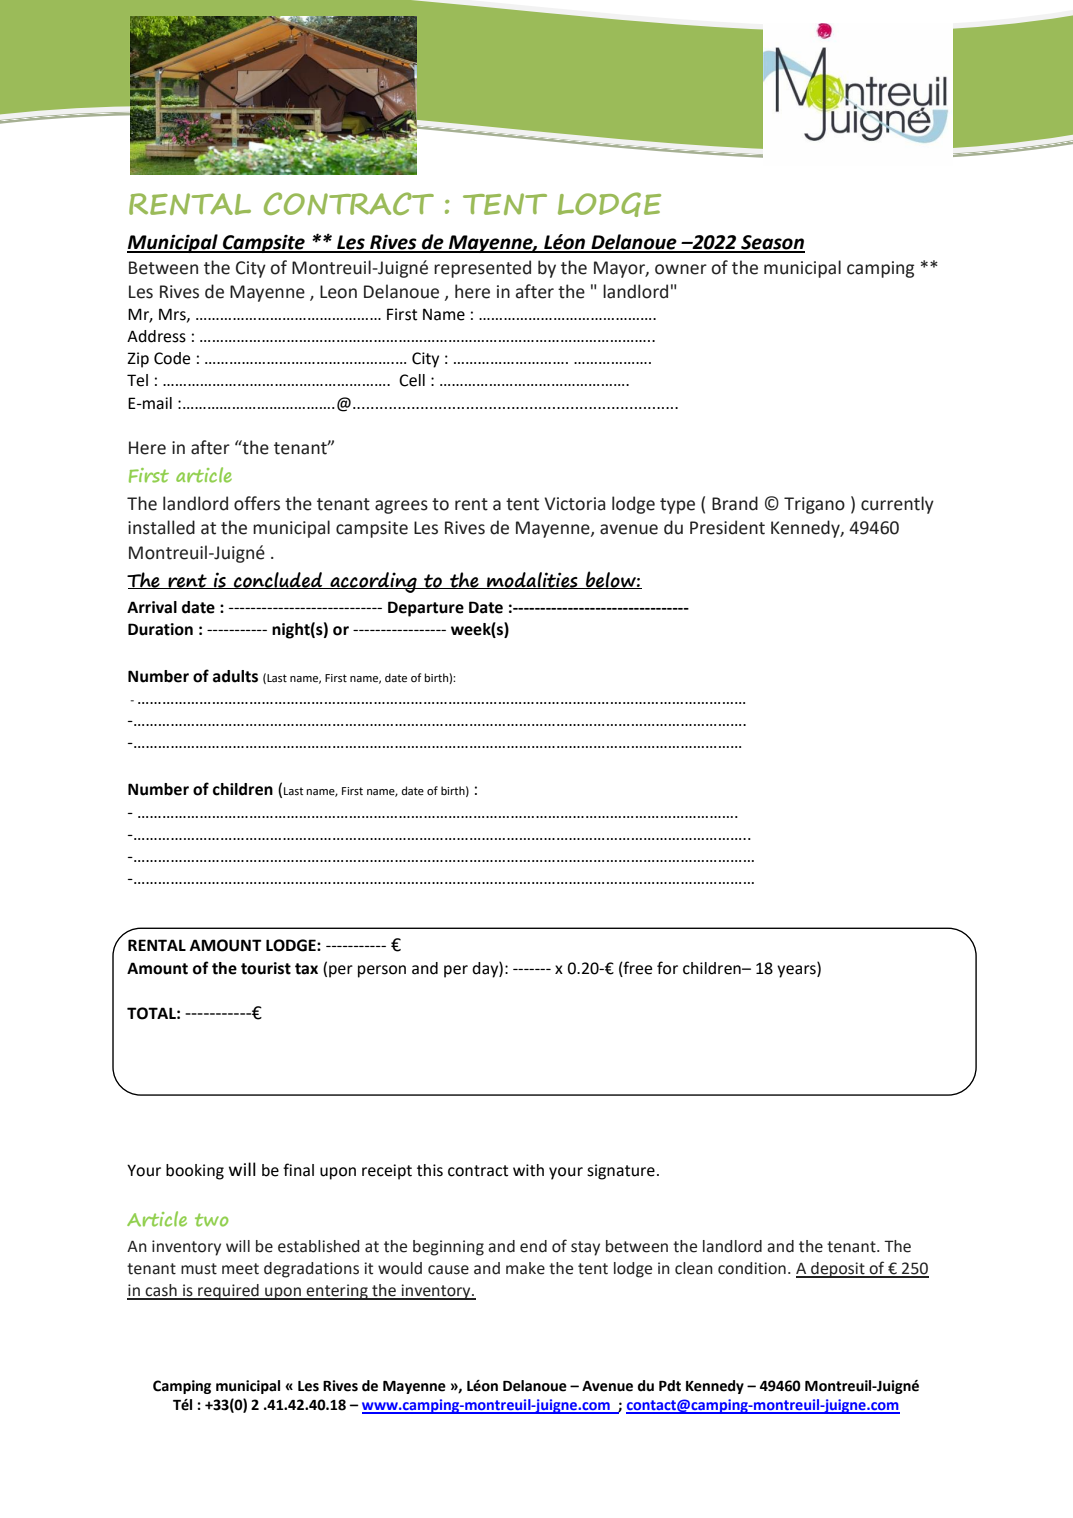  What do you see at coordinates (235, 676) in the screenshot?
I see `adults` at bounding box center [235, 676].
